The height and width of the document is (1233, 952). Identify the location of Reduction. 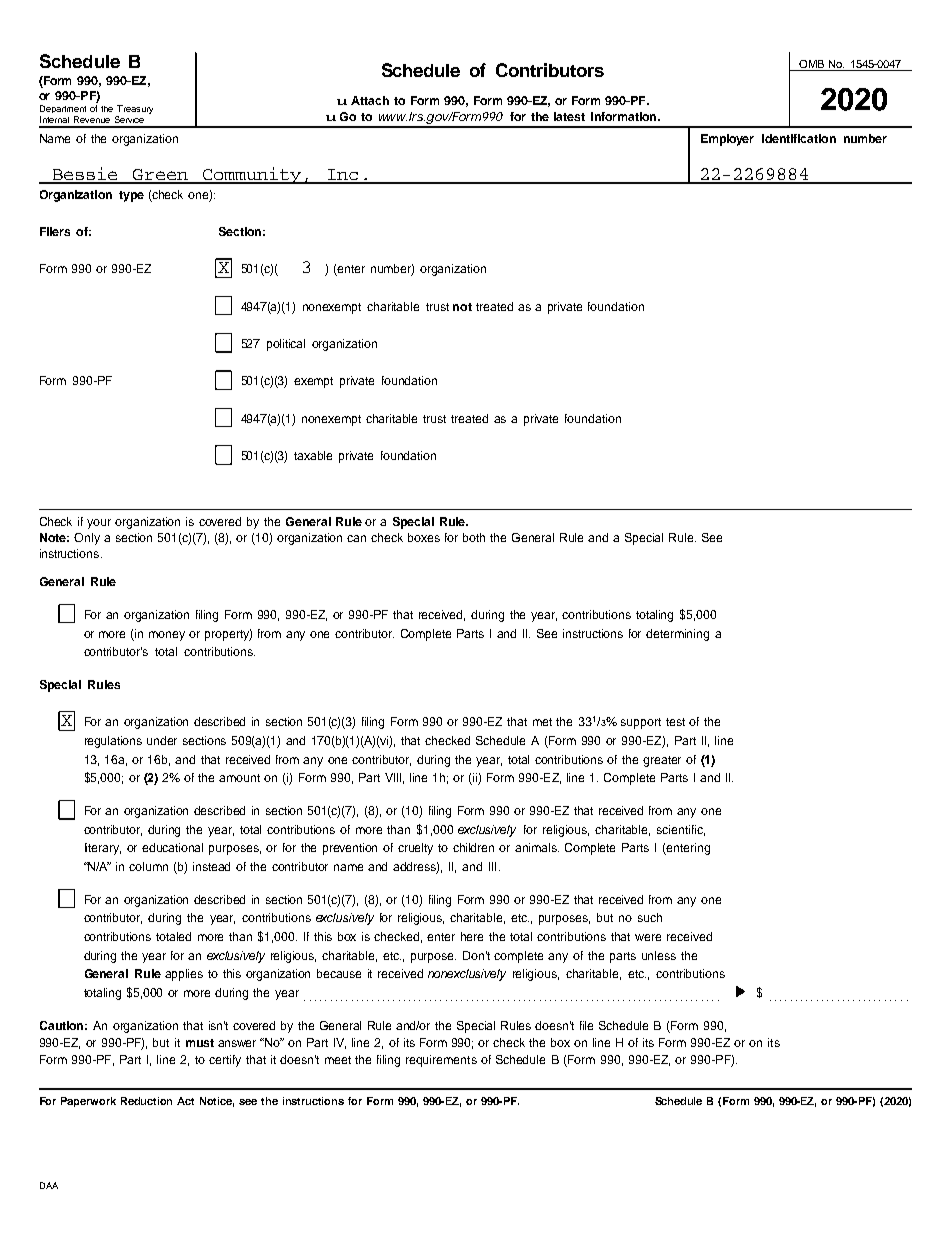
(146, 1101).
